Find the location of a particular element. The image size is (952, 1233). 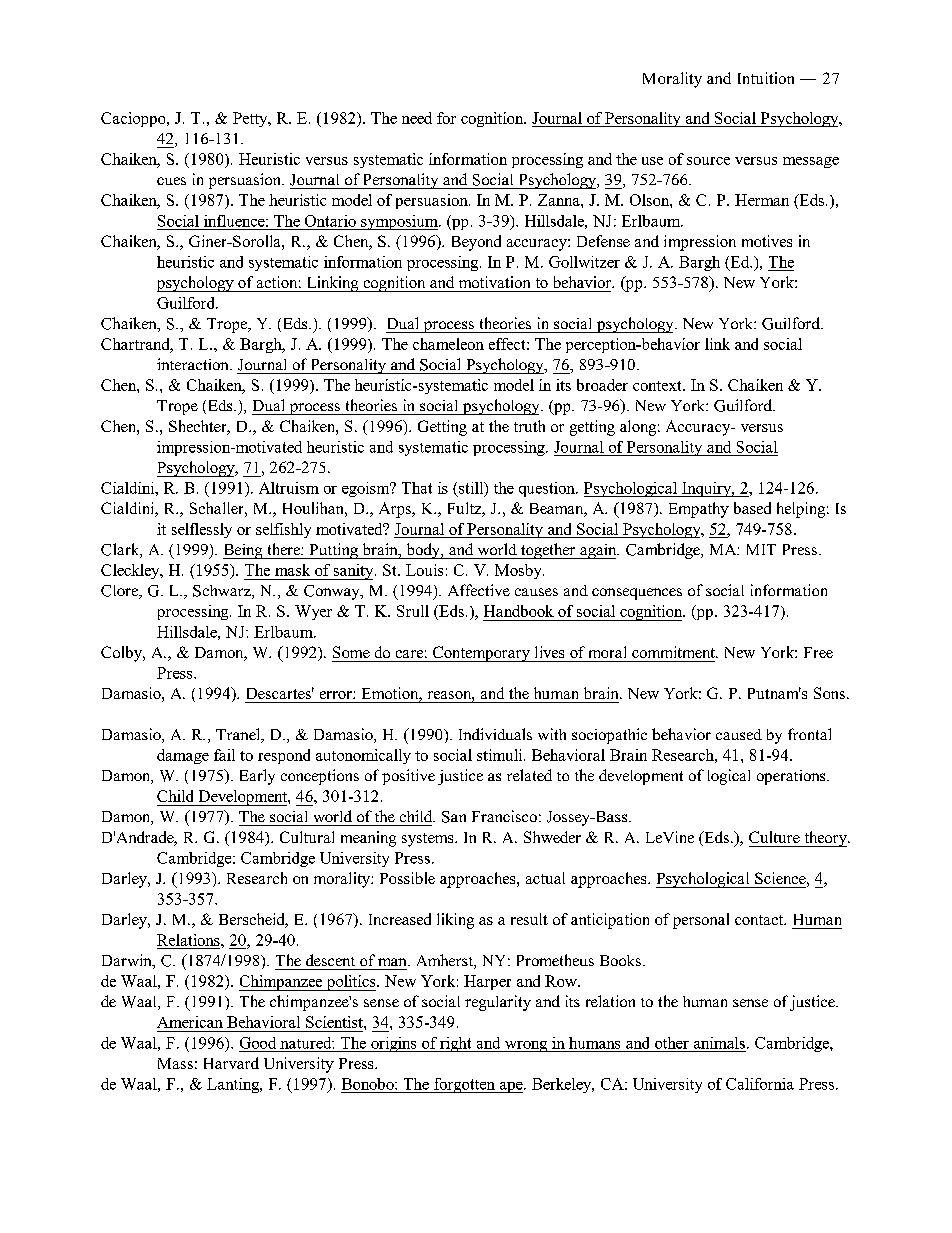

based is located at coordinates (752, 508).
